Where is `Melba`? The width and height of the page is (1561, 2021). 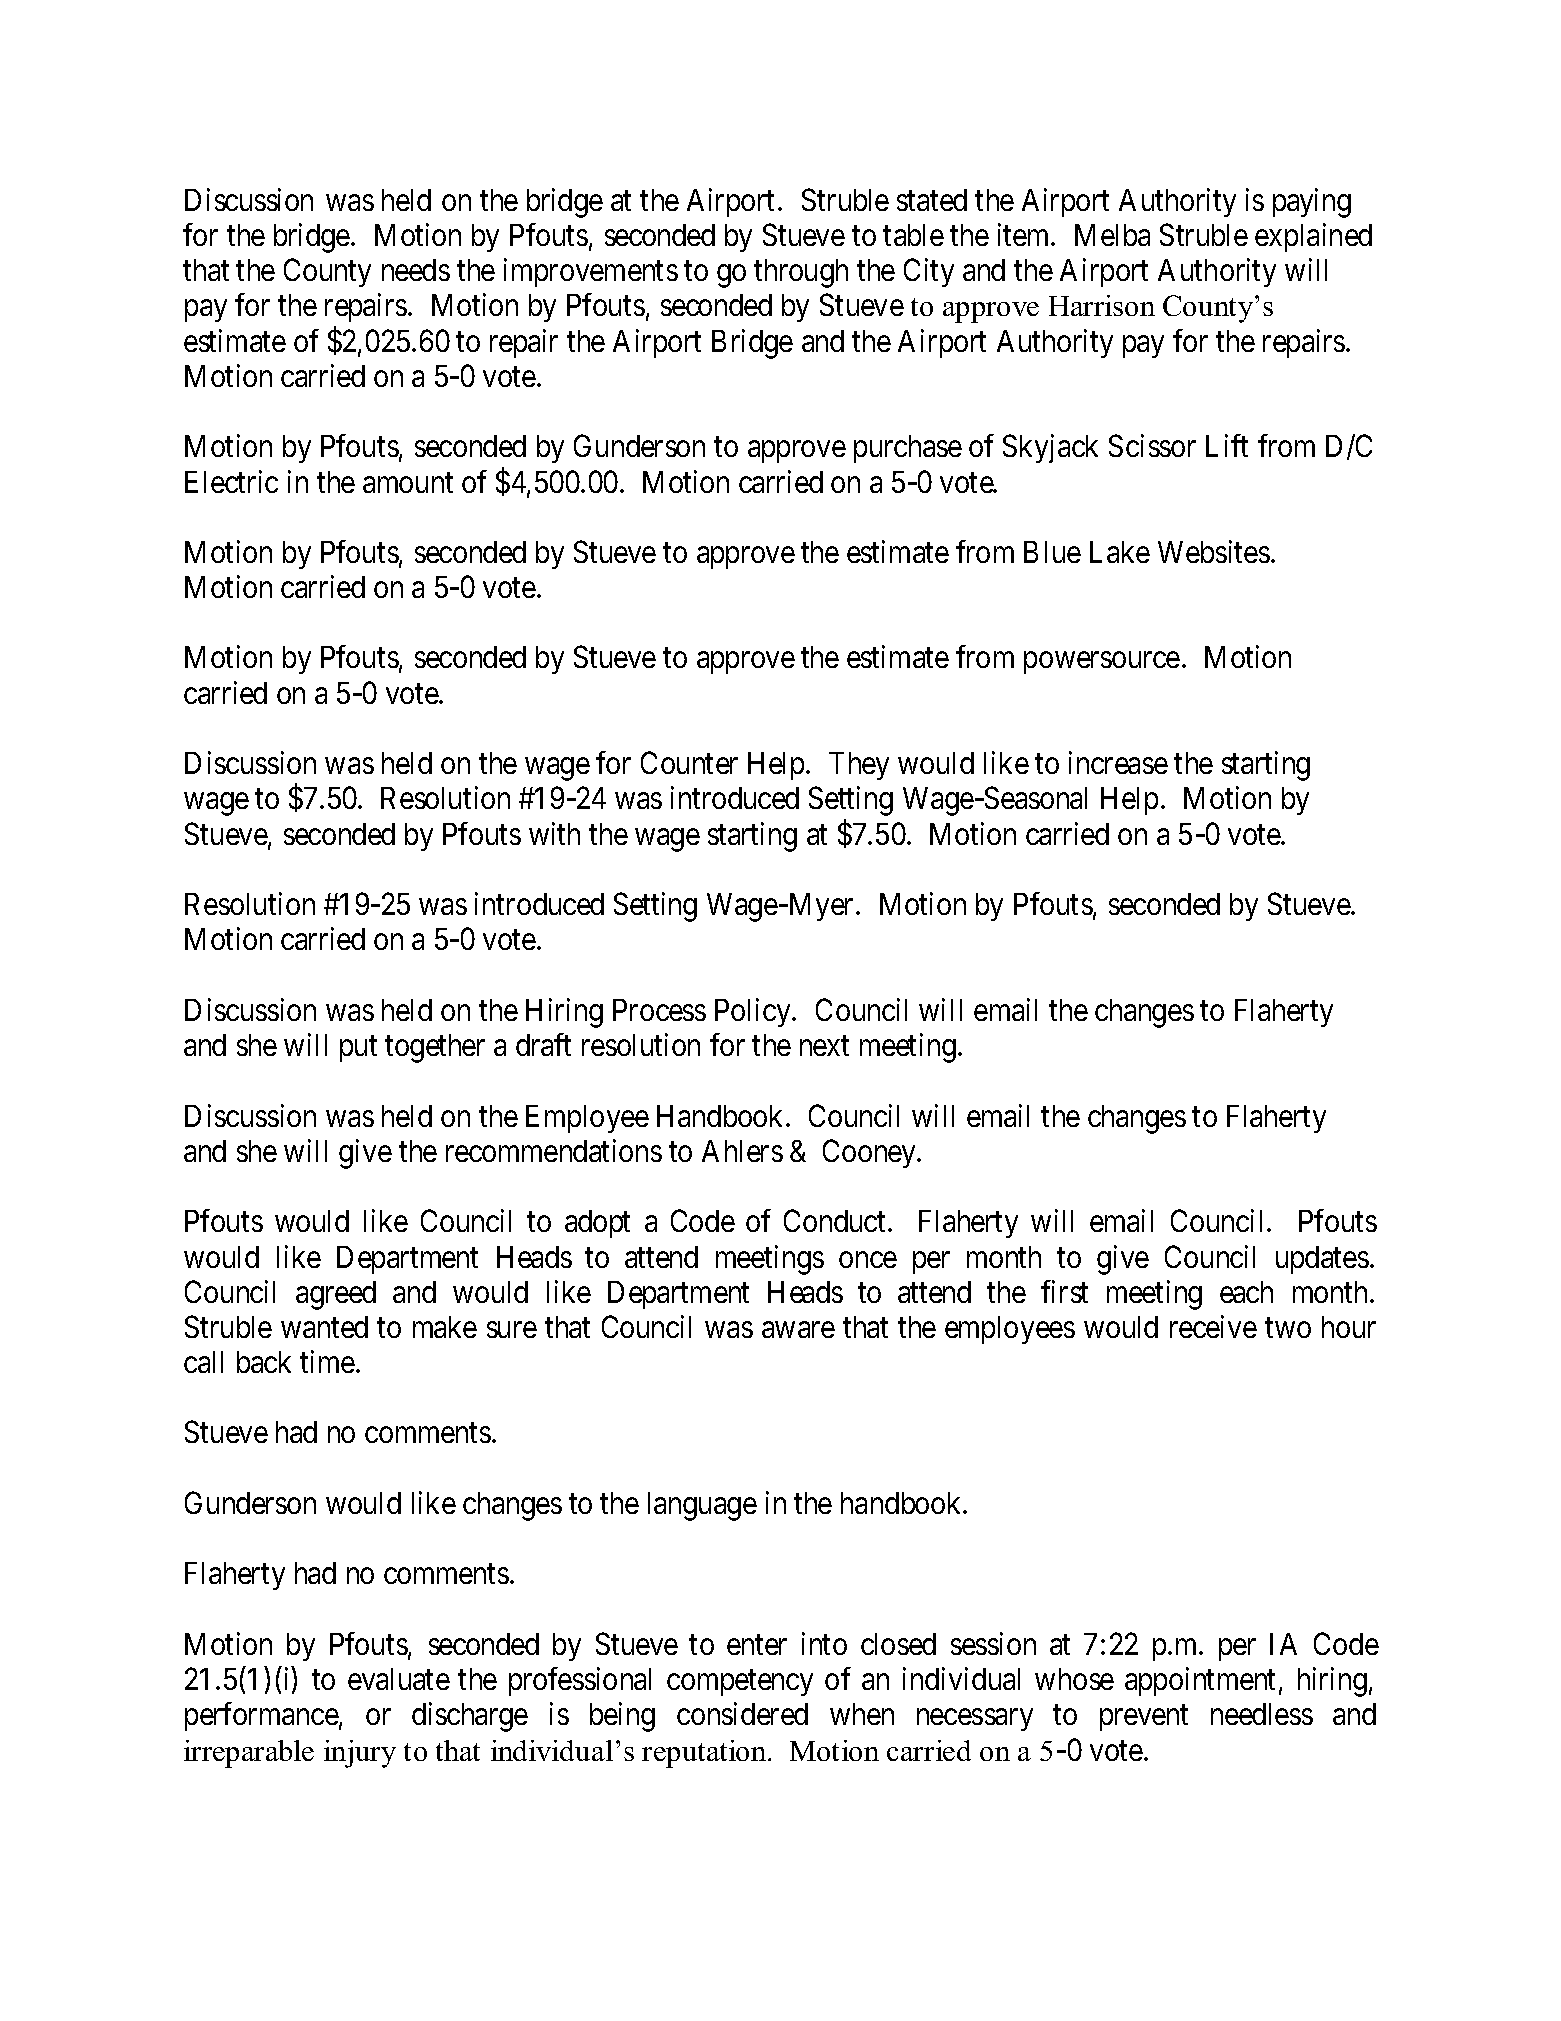
Melba is located at coordinates (1112, 235).
